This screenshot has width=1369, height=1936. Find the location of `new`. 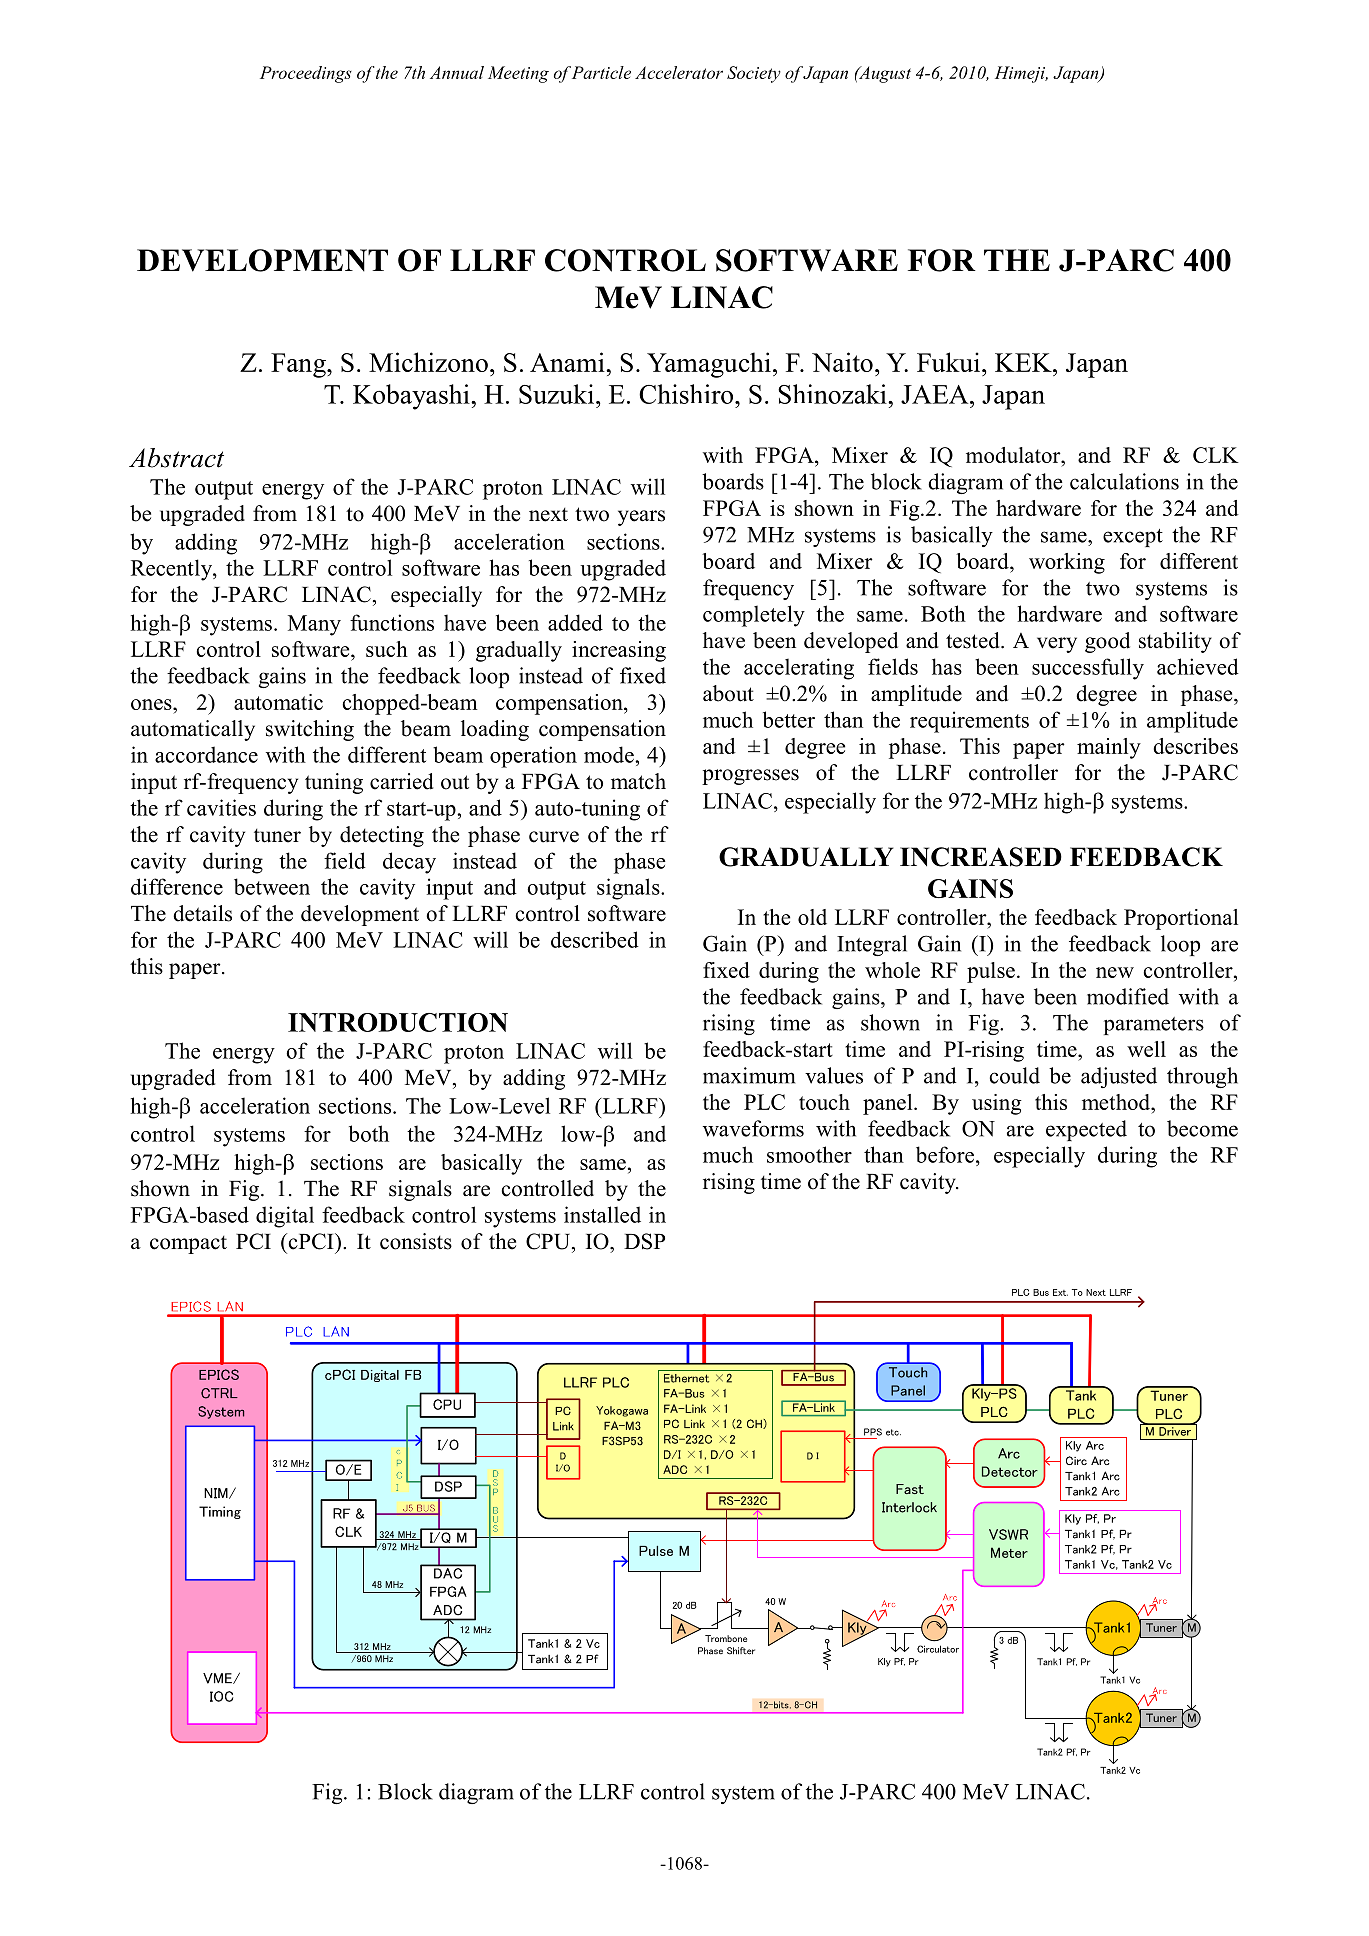

new is located at coordinates (1115, 972).
